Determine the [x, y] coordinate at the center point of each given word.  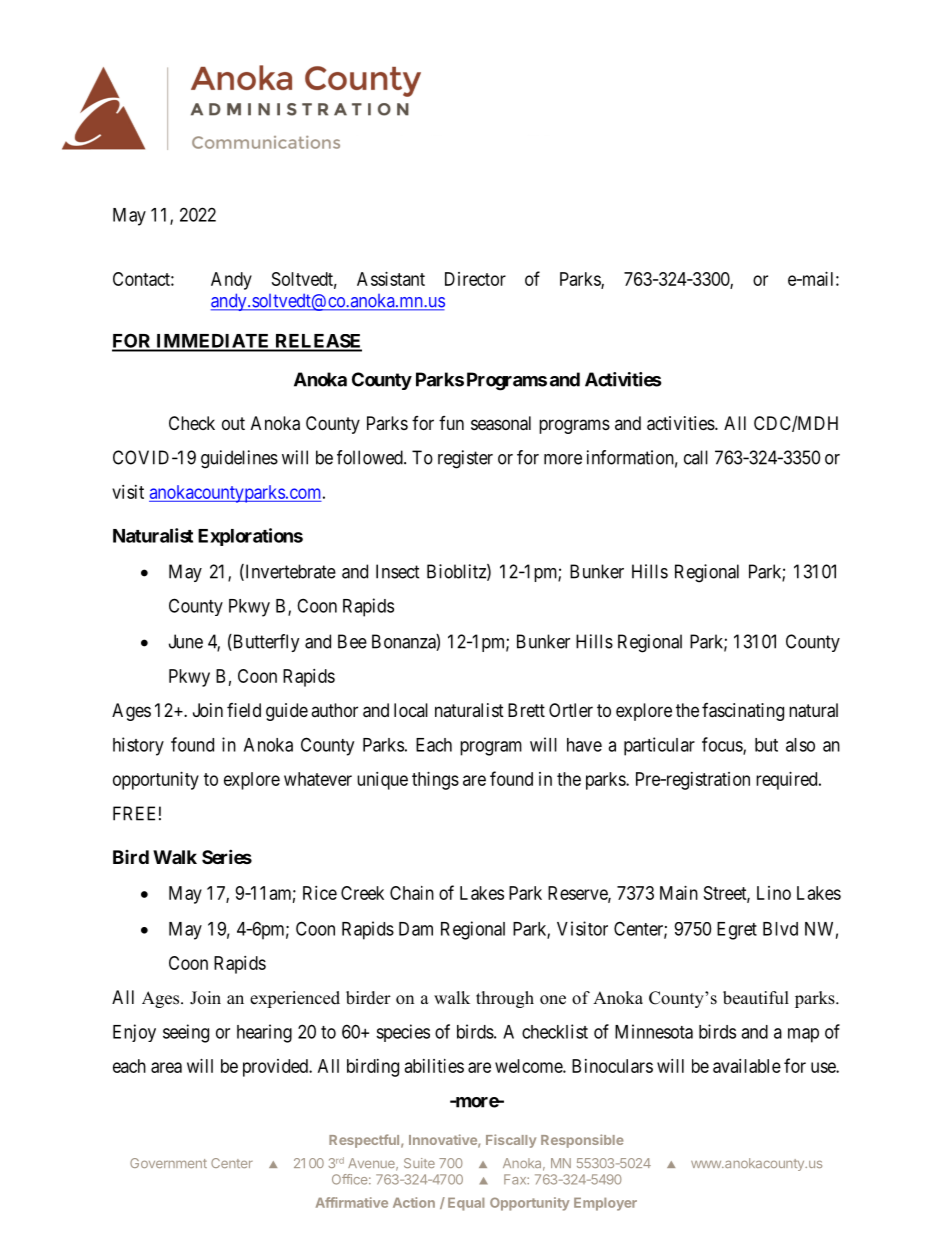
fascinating [743, 712]
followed [371, 457]
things [435, 781]
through [505, 999]
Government [168, 1163]
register [465, 459]
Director [475, 279]
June [186, 641]
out [233, 423]
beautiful [756, 998]
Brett [526, 710]
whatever [318, 779]
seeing [186, 1033]
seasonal [501, 423]
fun [451, 423]
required [788, 781]
